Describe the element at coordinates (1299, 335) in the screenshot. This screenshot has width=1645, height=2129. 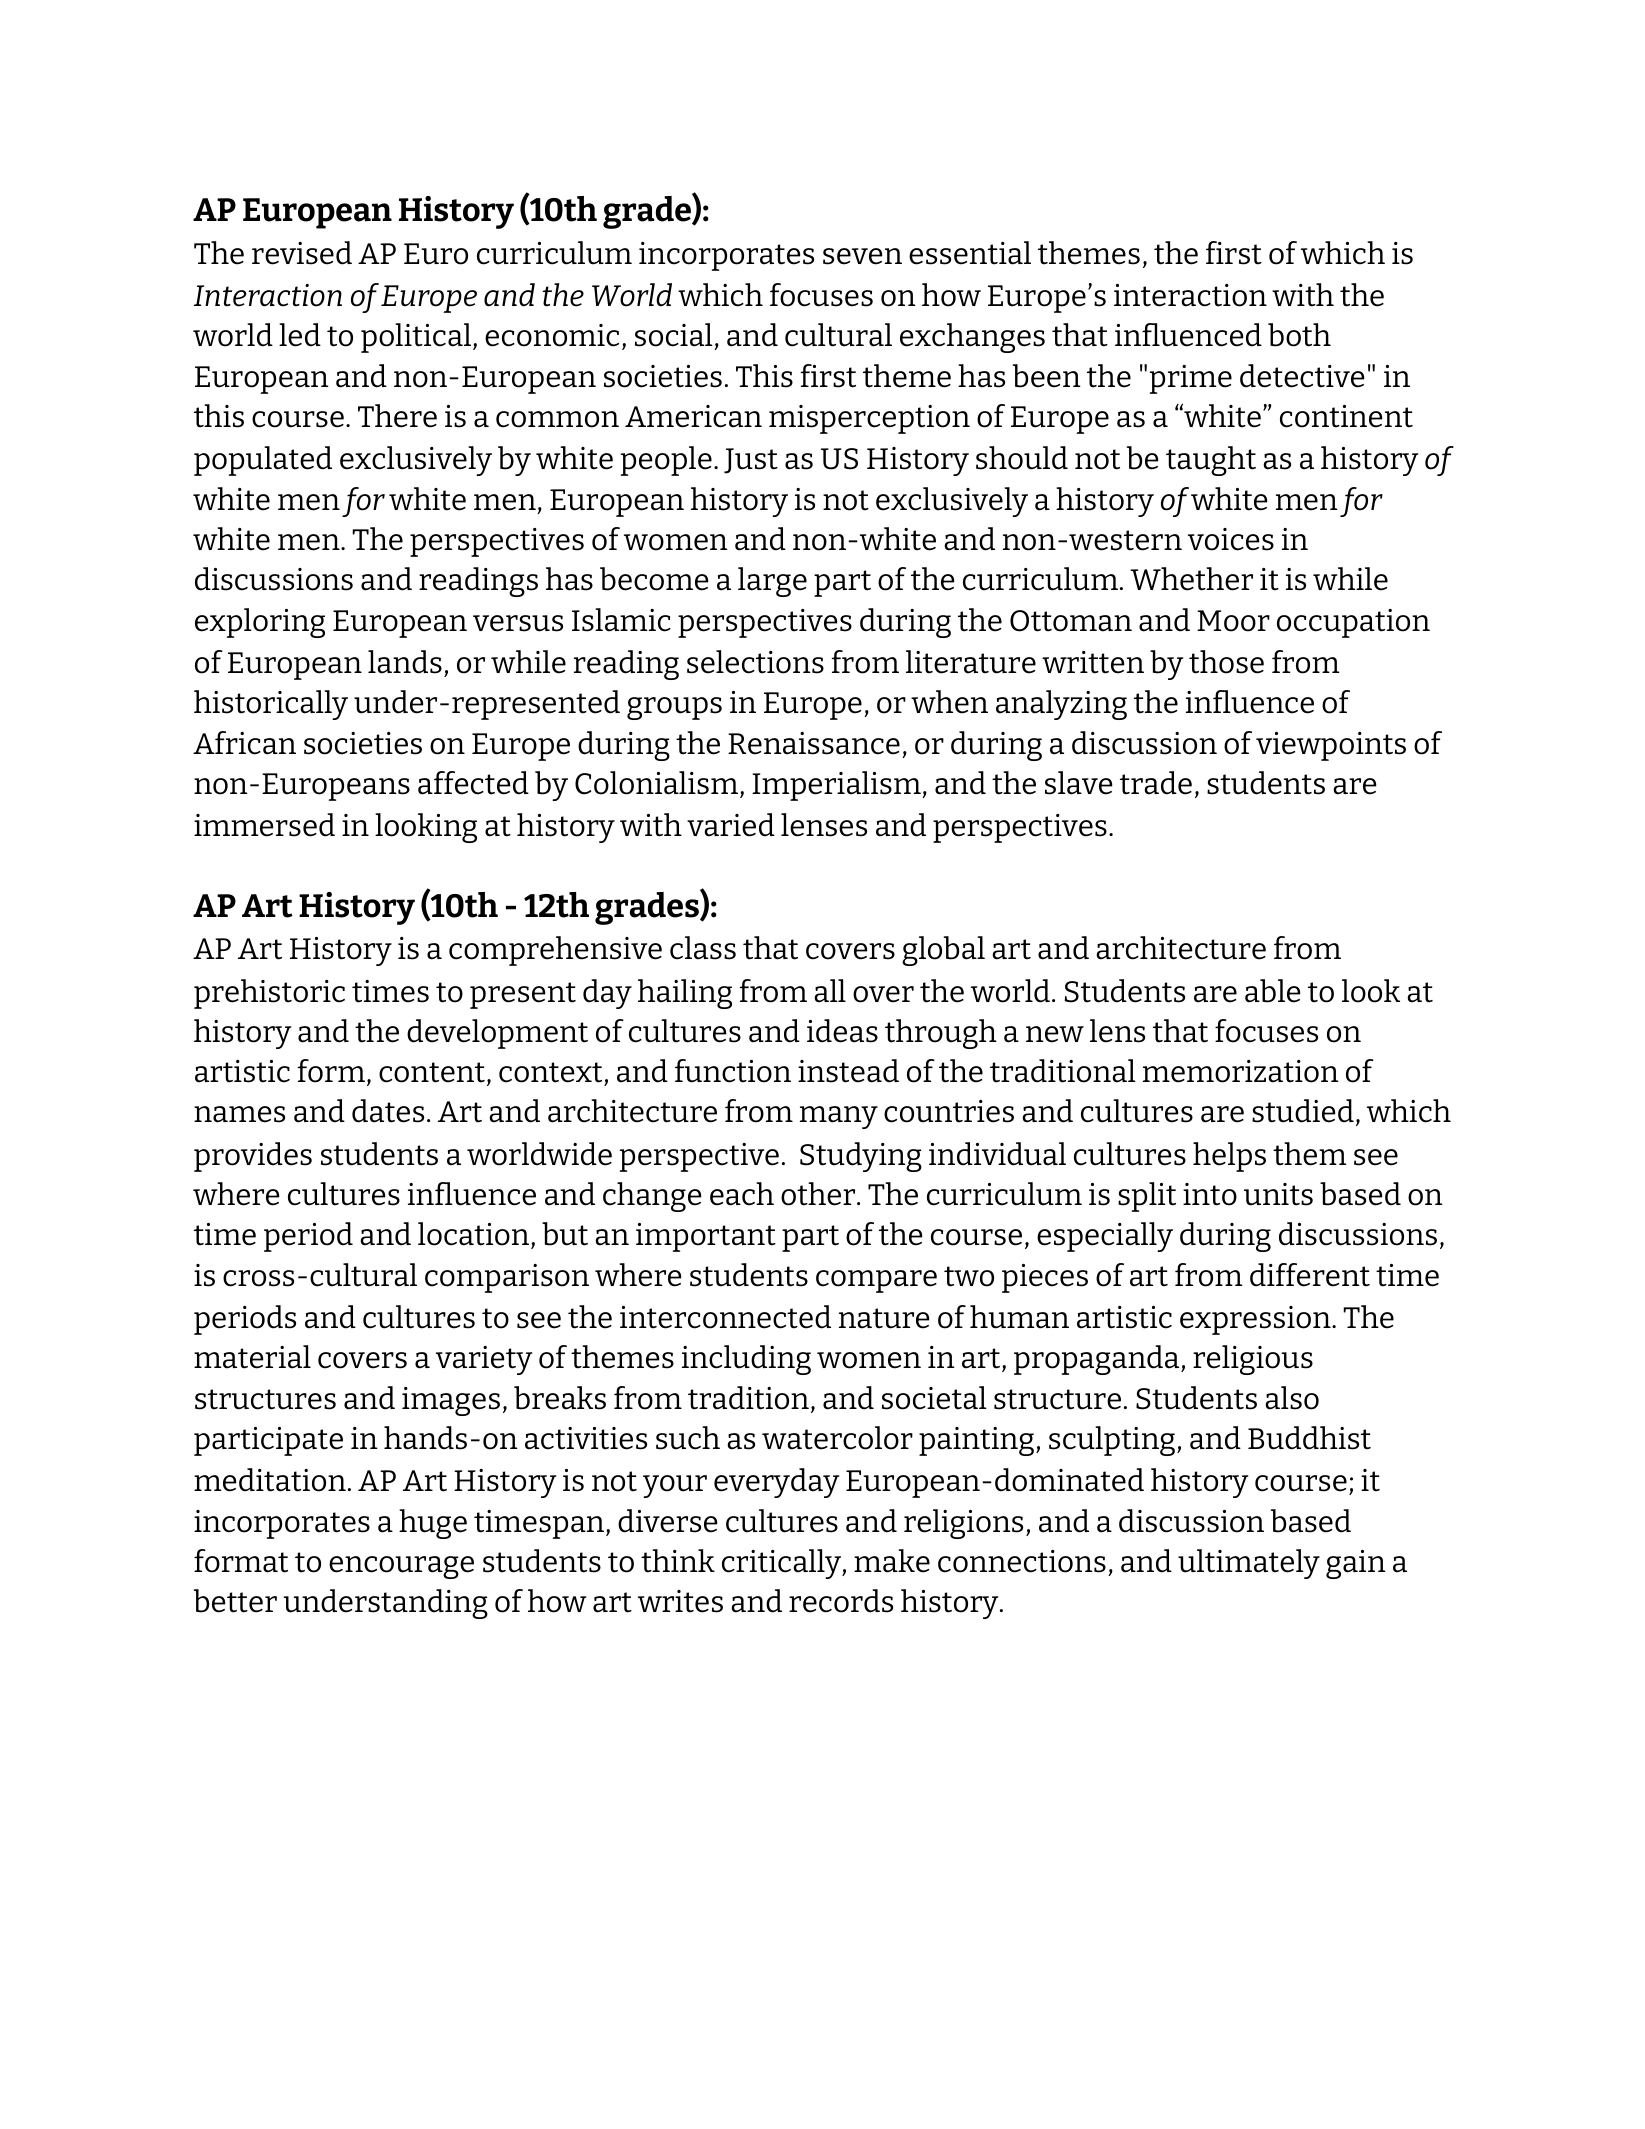
I see `both` at that location.
